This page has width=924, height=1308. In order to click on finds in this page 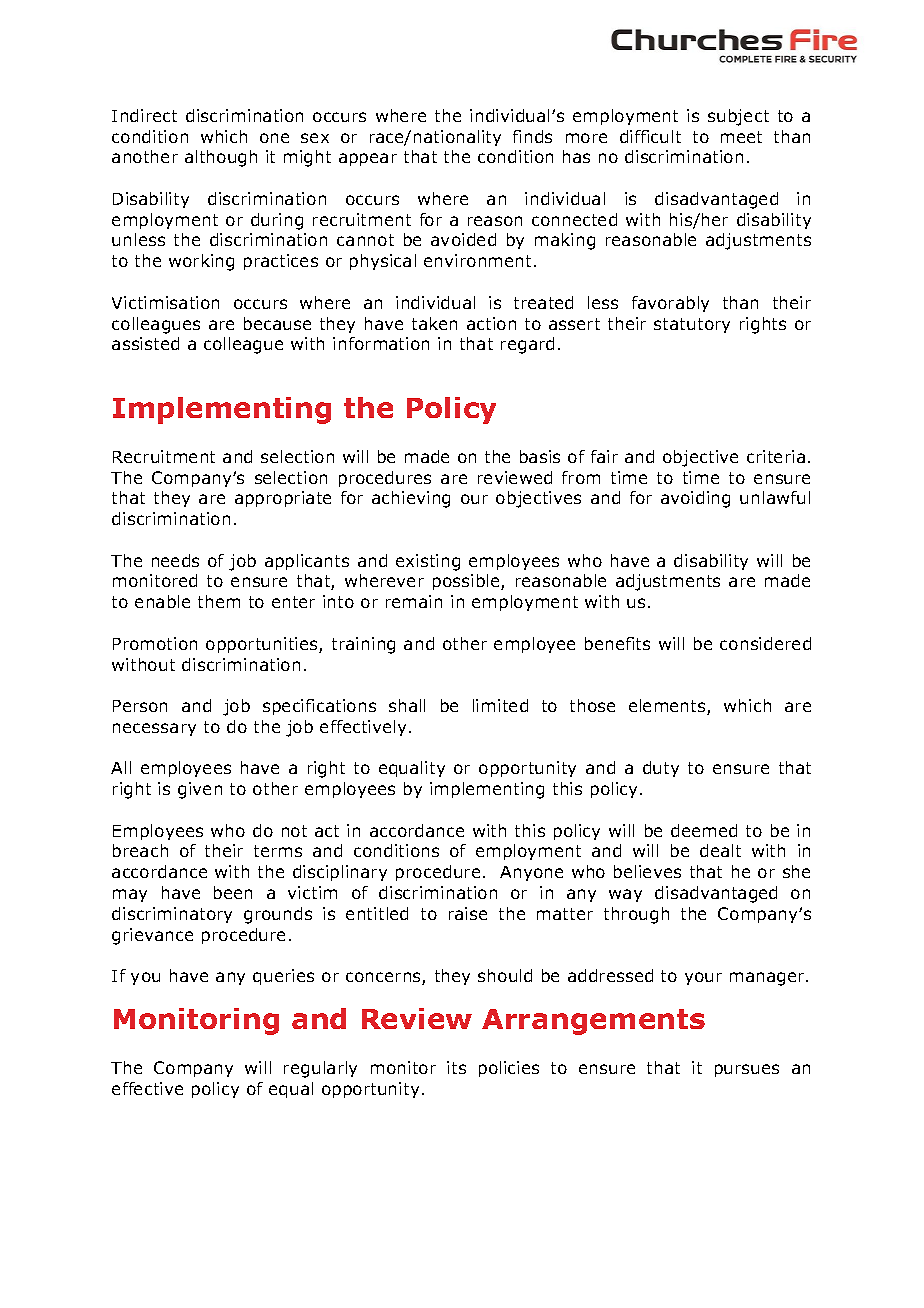, I will do `click(532, 136)`.
